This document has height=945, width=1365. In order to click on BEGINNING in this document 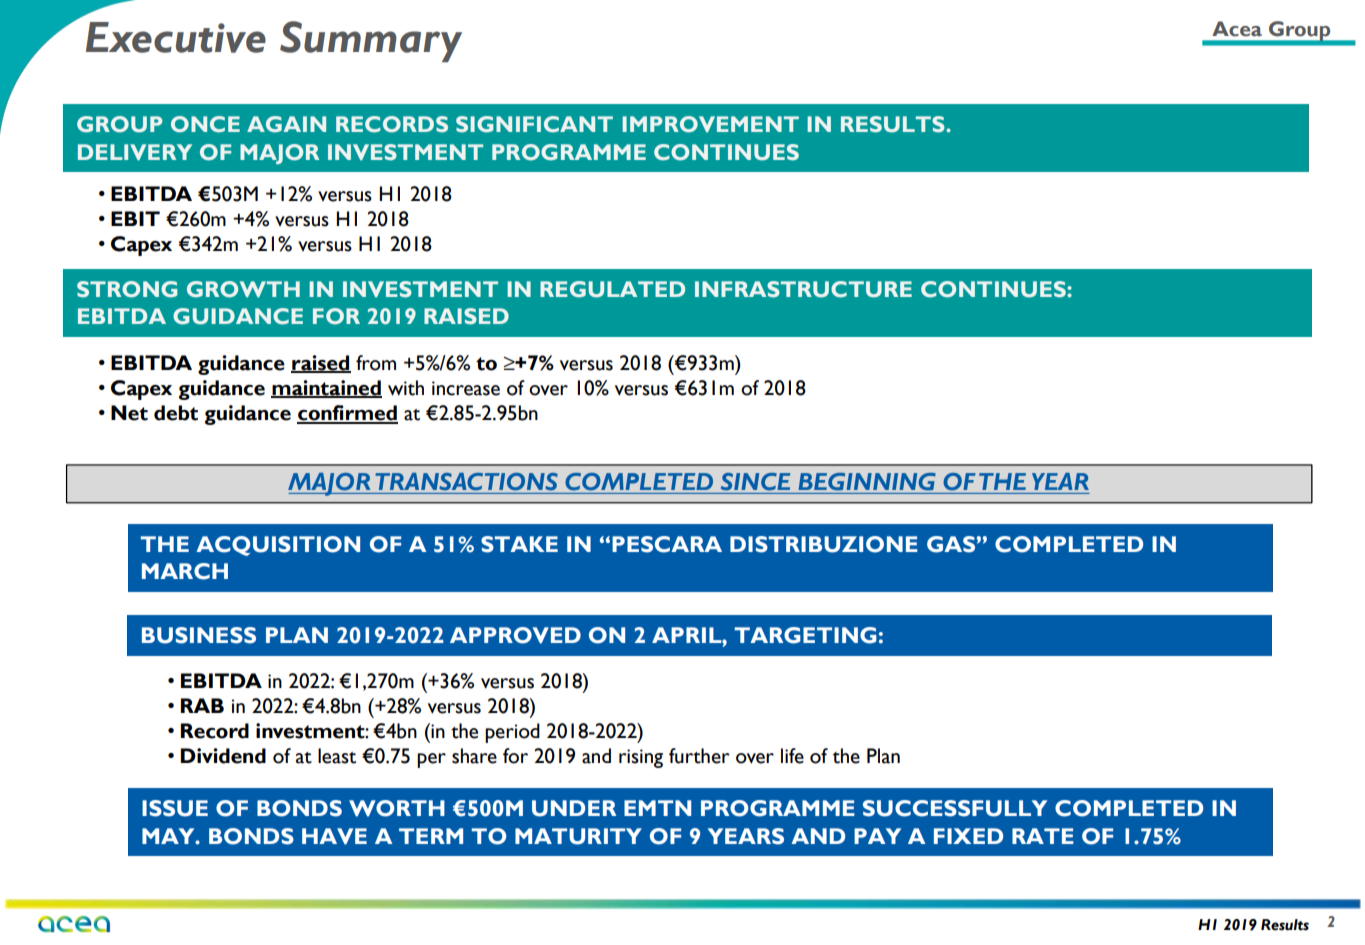, I will do `click(867, 482)`.
